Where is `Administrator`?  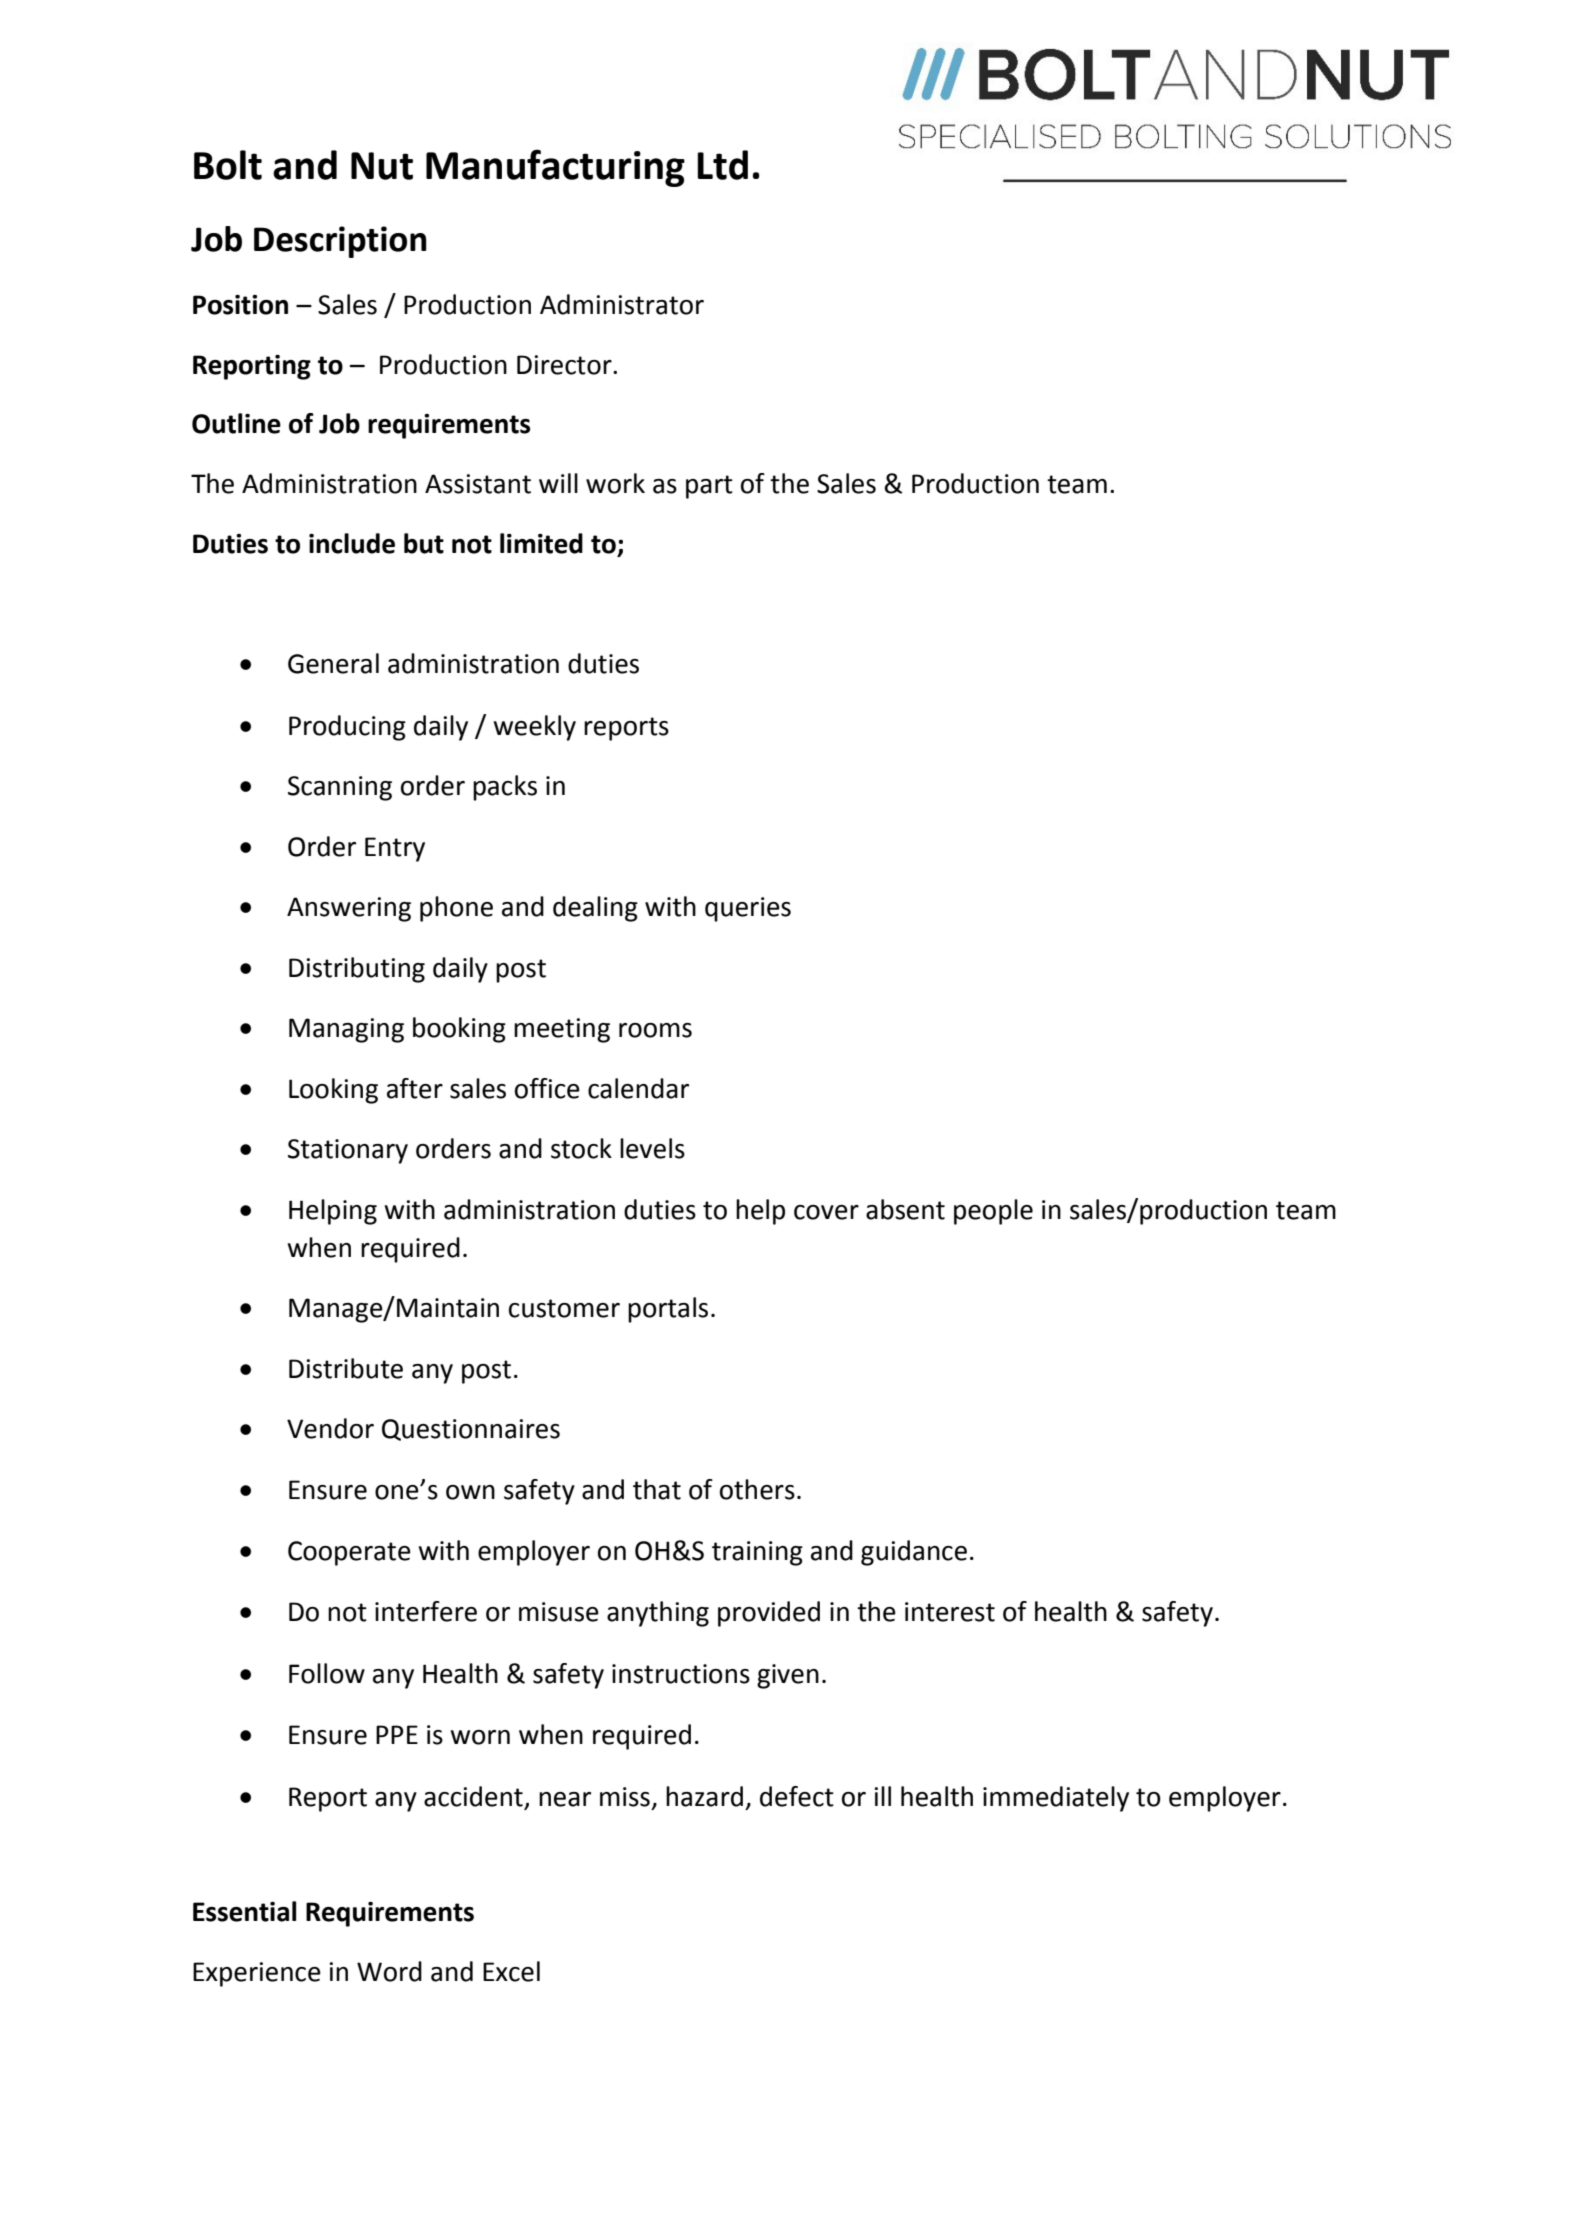 Administrator is located at coordinates (622, 304).
